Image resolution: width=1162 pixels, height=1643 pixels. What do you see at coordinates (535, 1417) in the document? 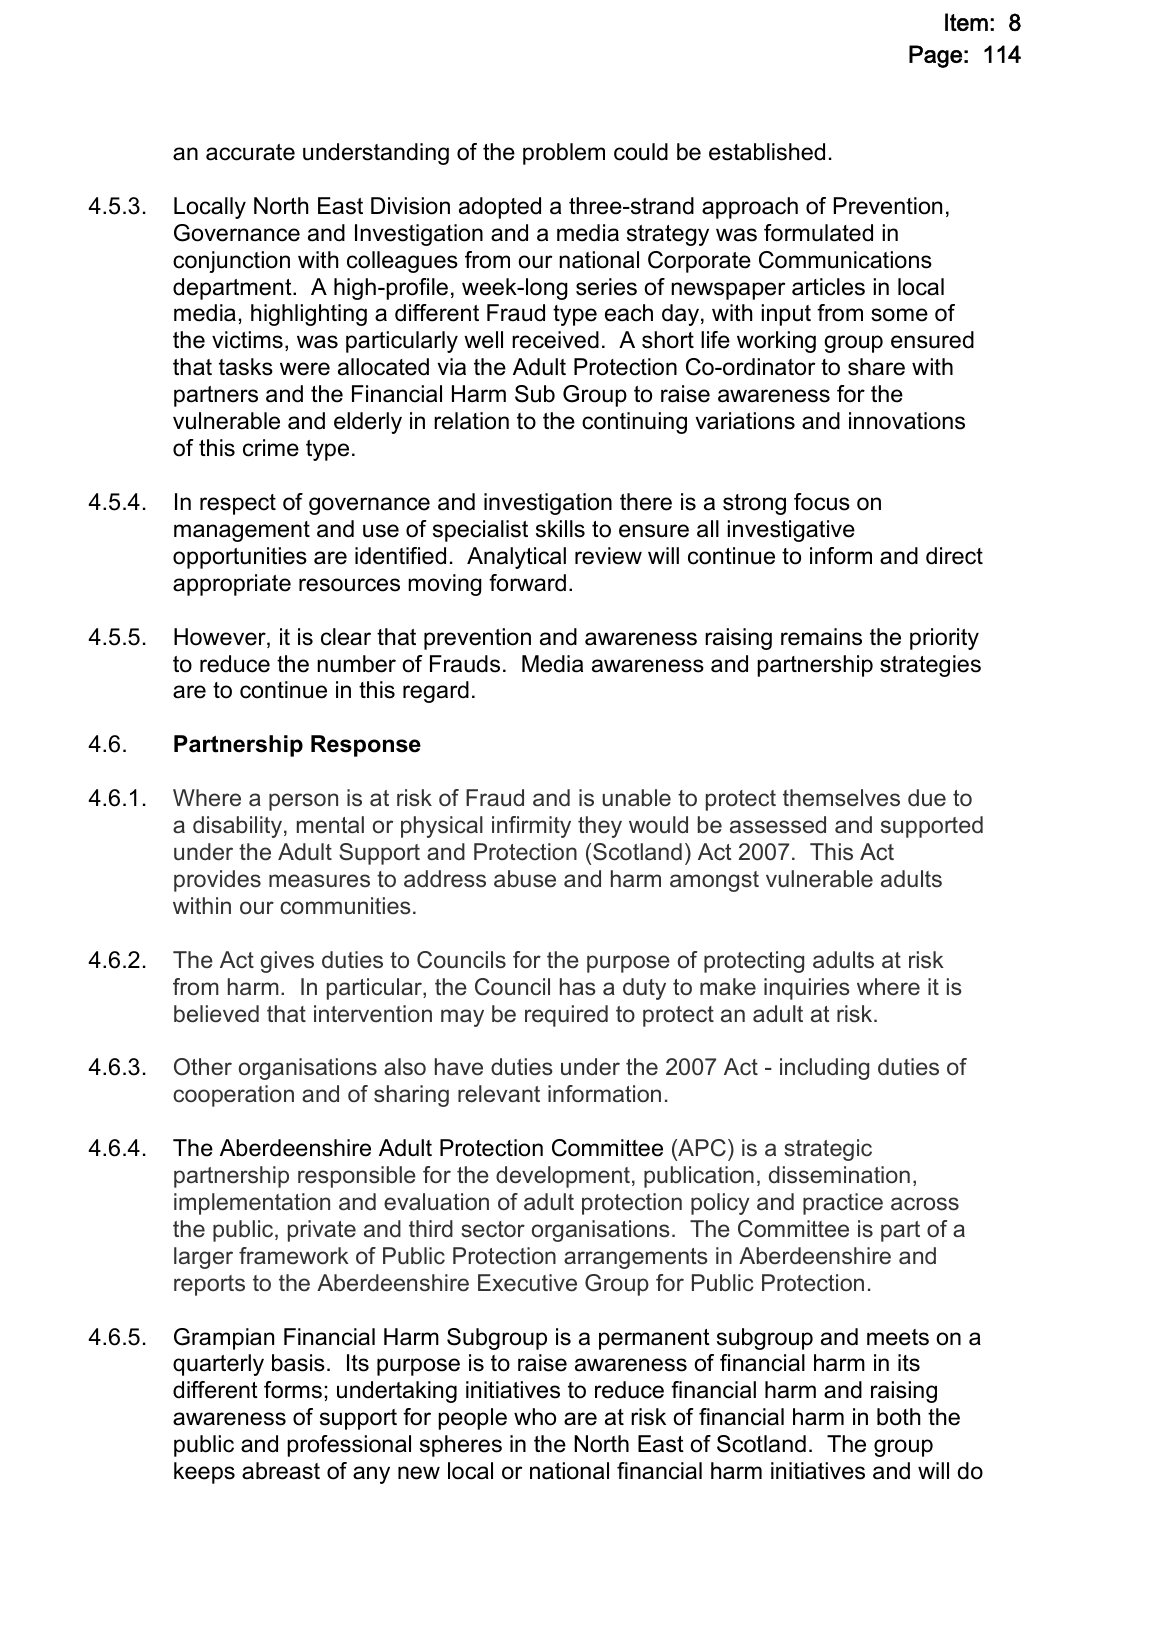
I see `who` at bounding box center [535, 1417].
